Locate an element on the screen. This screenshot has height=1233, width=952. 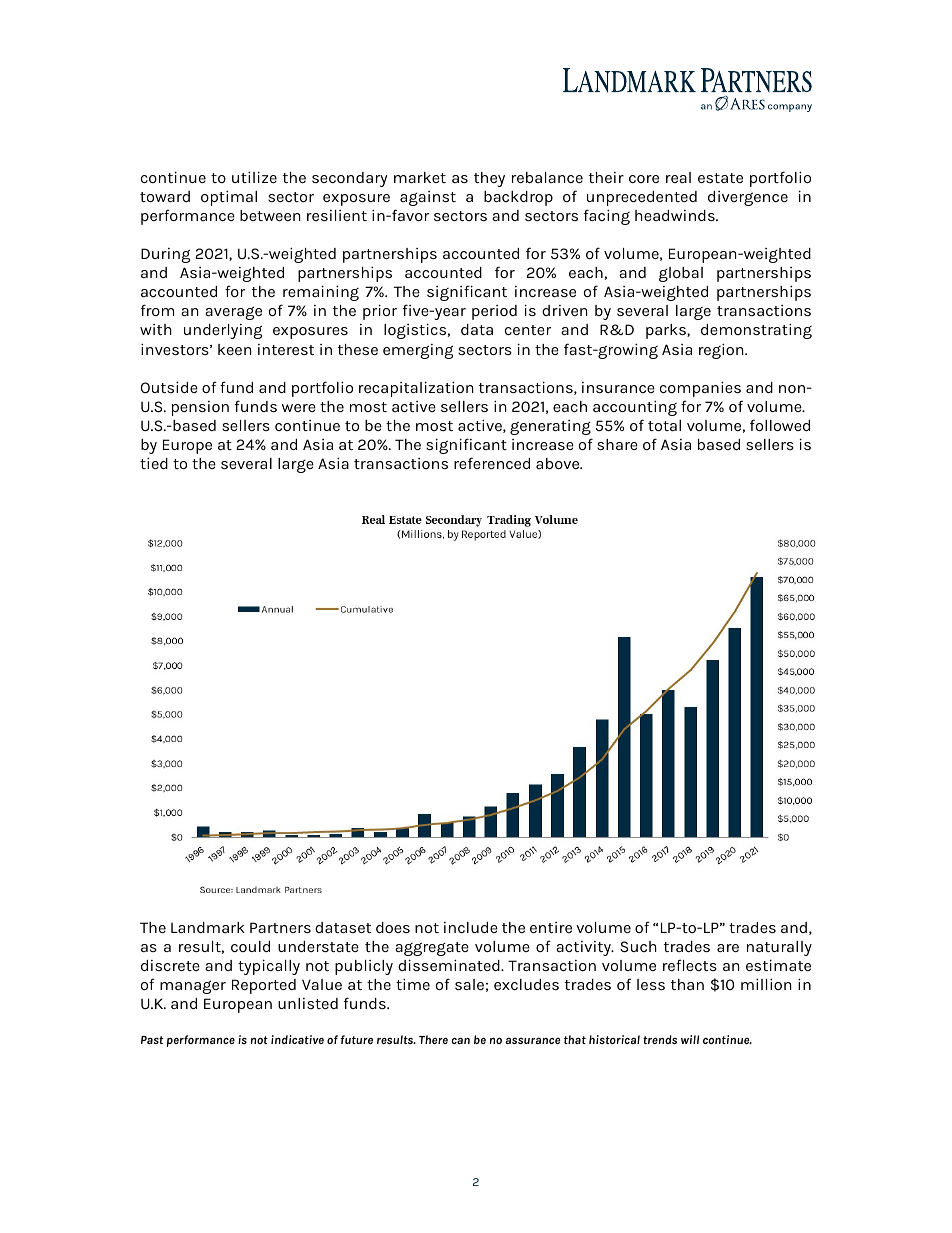
Landmark is located at coordinates (208, 927).
